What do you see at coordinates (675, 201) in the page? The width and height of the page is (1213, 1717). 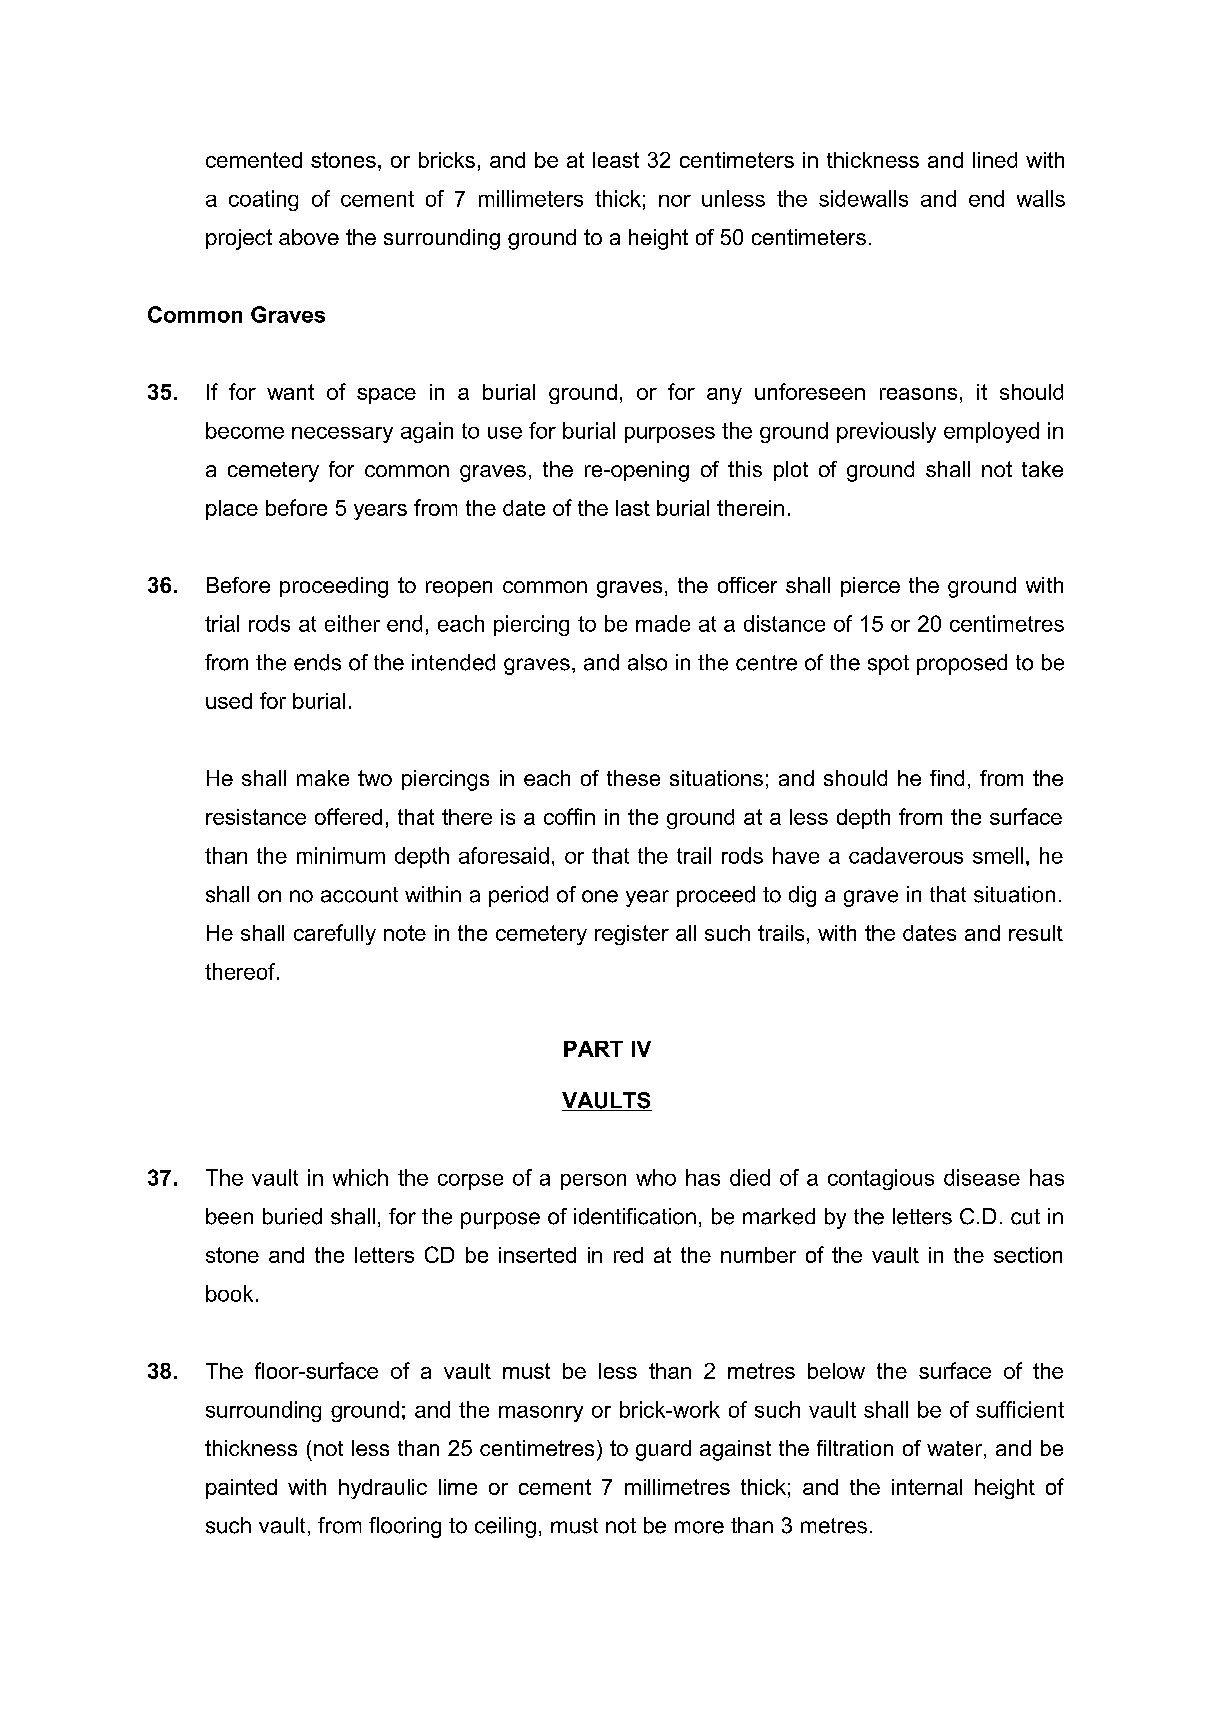 I see `nor` at bounding box center [675, 201].
